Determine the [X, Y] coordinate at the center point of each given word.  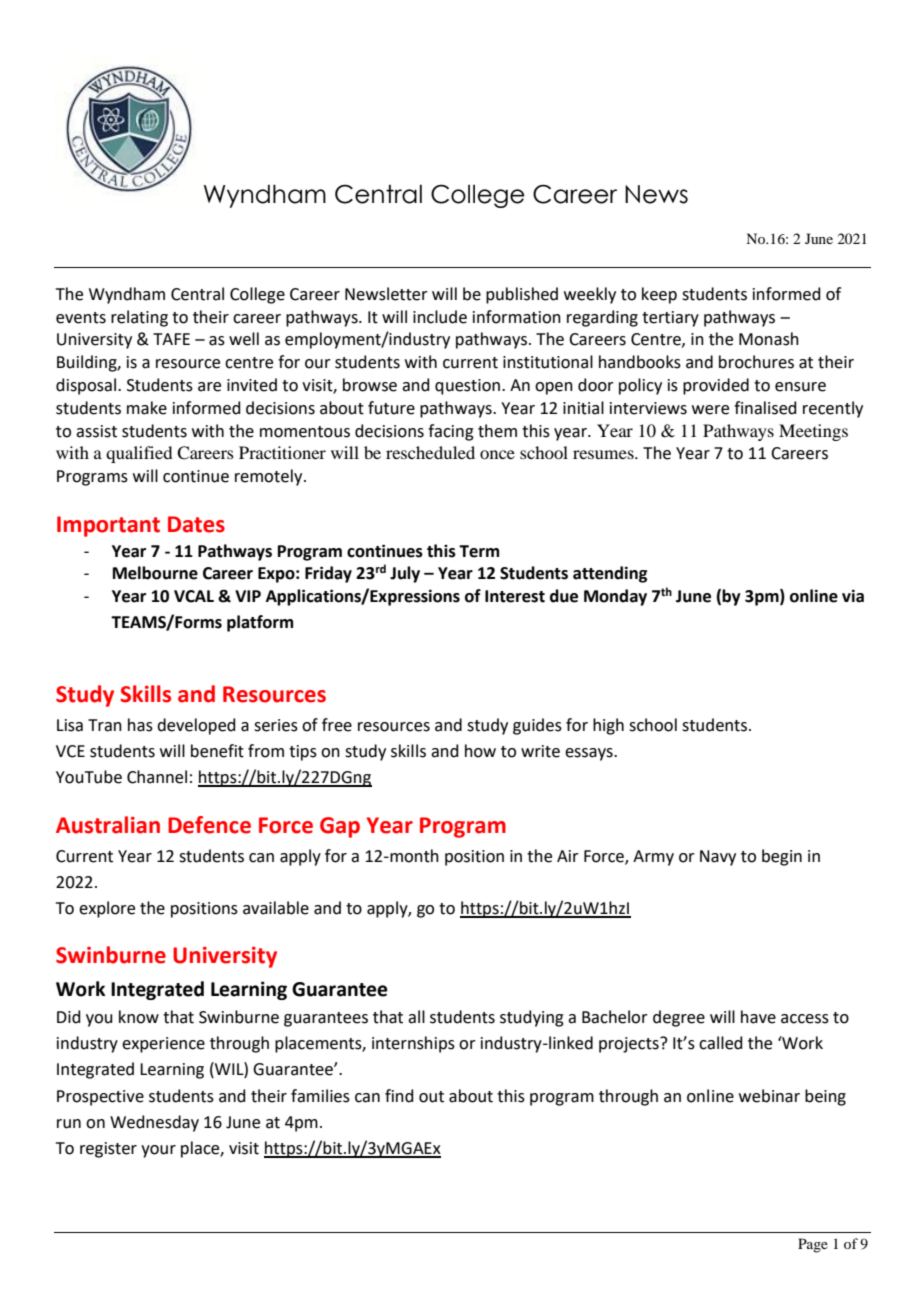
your [158, 1151]
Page [813, 1245]
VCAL [194, 596]
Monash [769, 339]
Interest [515, 596]
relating [139, 318]
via [853, 596]
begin [782, 857]
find [399, 1096]
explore [107, 909]
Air [568, 856]
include [440, 317]
